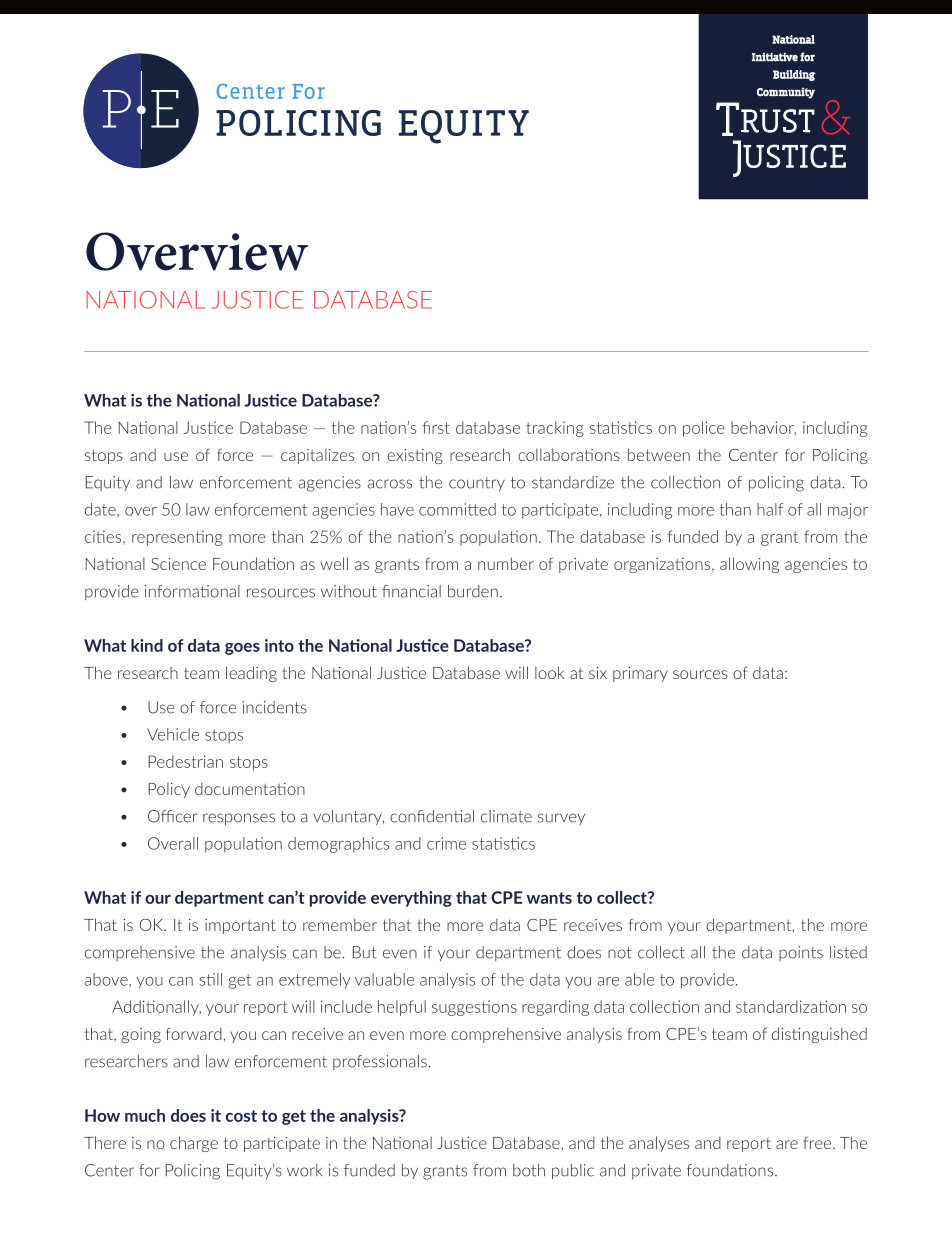 Image resolution: width=952 pixels, height=1233 pixels. Describe the element at coordinates (251, 674) in the screenshot. I see `leading` at that location.
